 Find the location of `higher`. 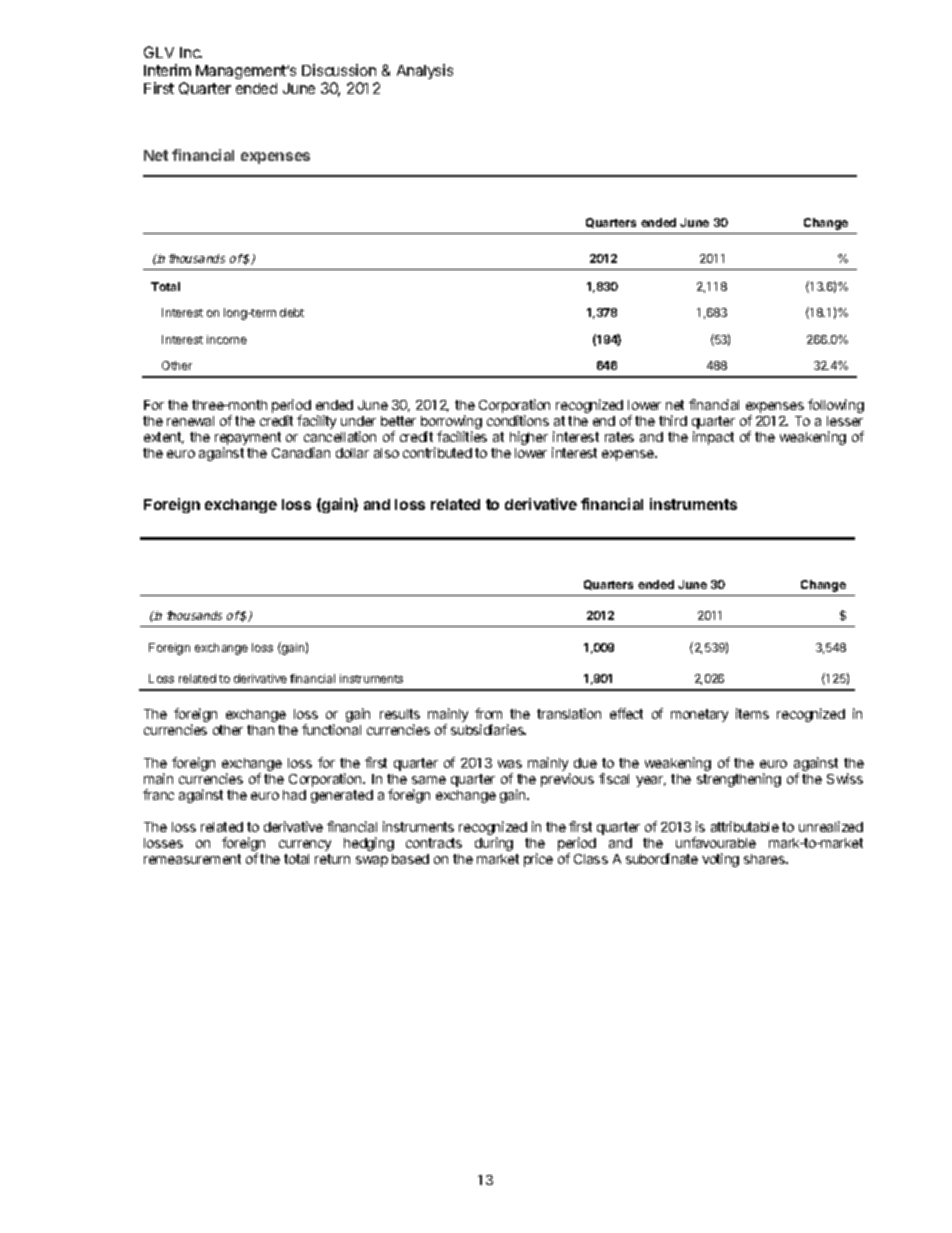

higher is located at coordinates (529, 438).
